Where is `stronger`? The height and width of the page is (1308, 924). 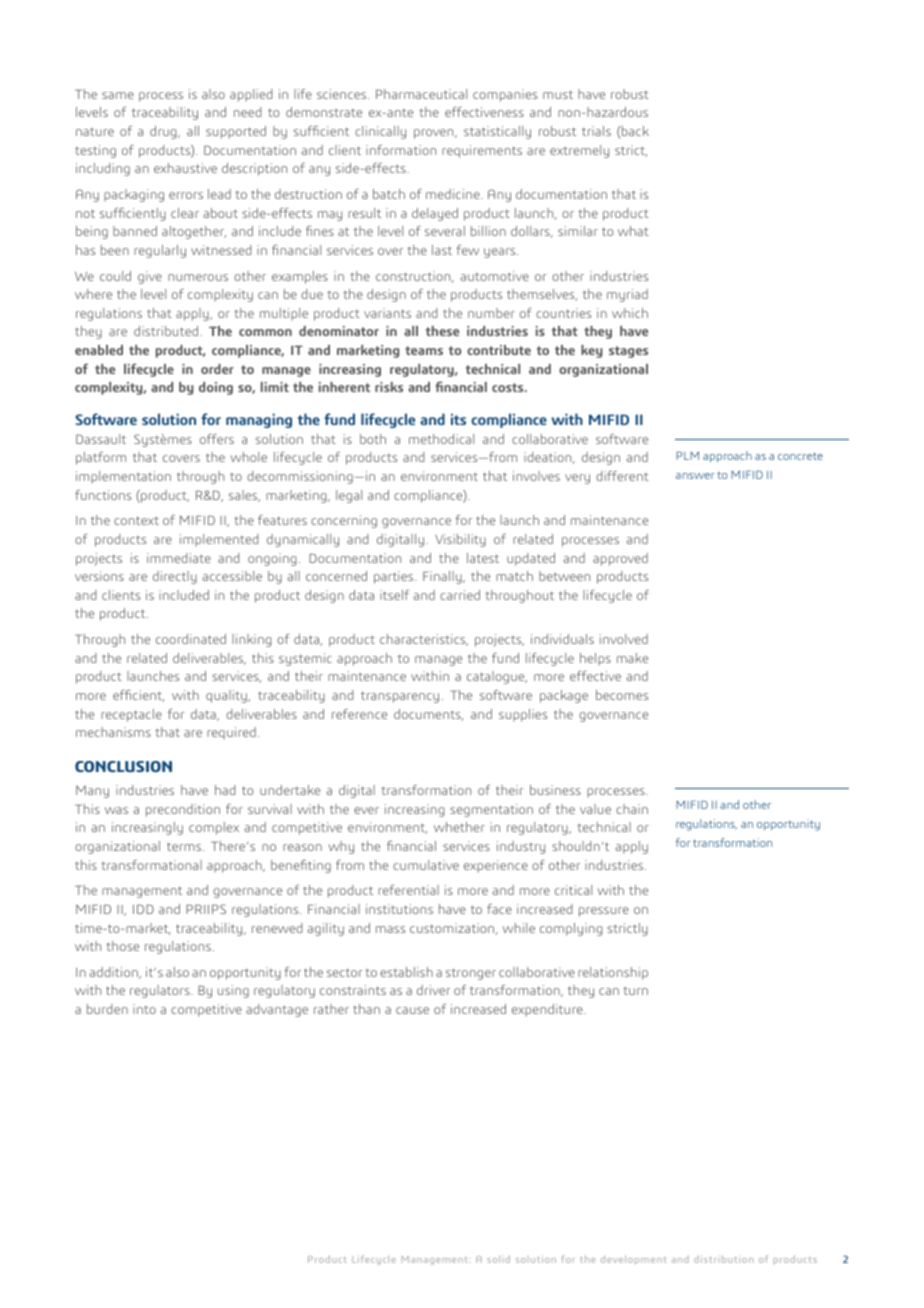
stronger is located at coordinates (471, 974).
